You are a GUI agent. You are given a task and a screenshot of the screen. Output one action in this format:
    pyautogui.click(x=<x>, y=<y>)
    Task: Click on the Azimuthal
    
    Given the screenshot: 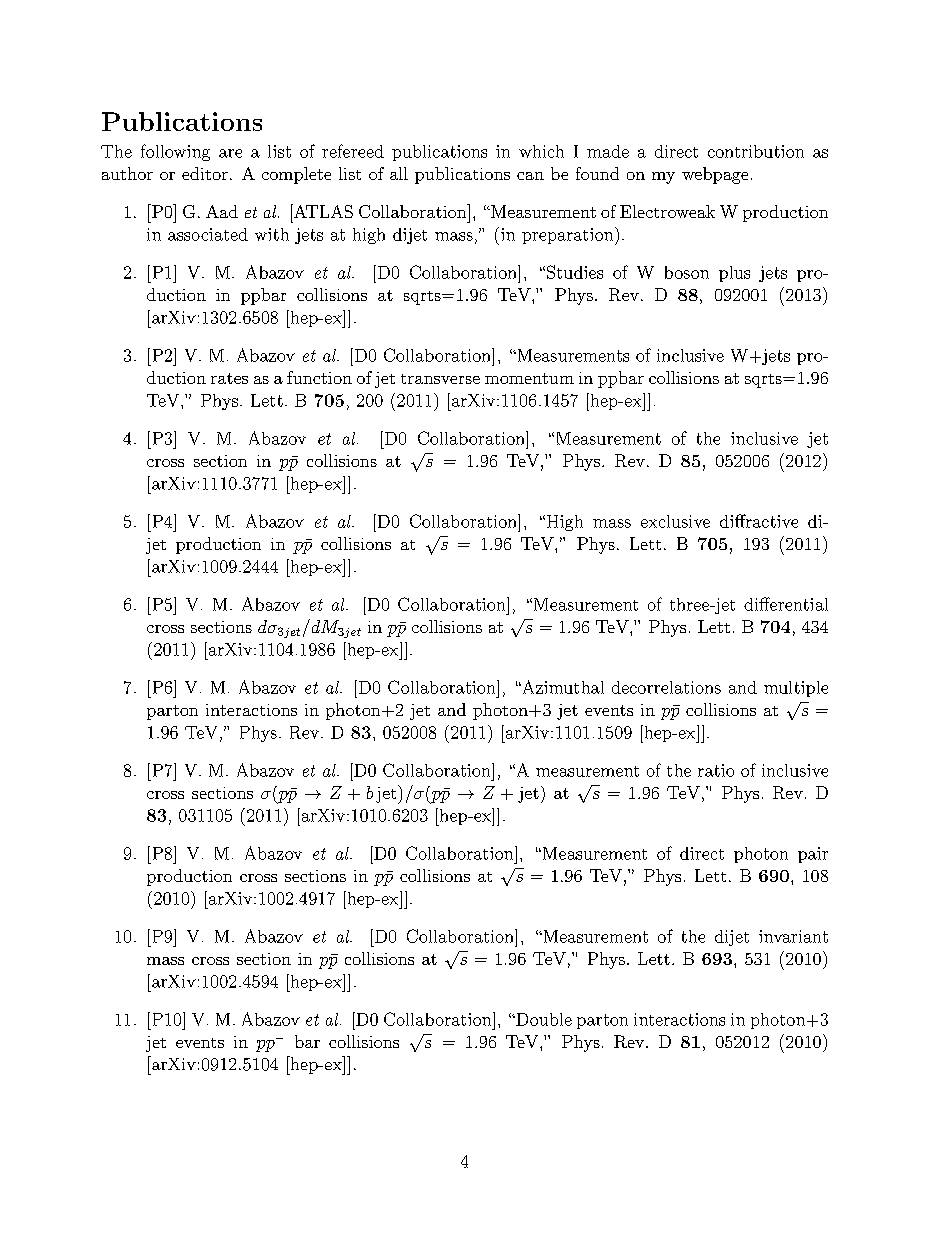 What is the action you would take?
    pyautogui.click(x=562, y=687)
